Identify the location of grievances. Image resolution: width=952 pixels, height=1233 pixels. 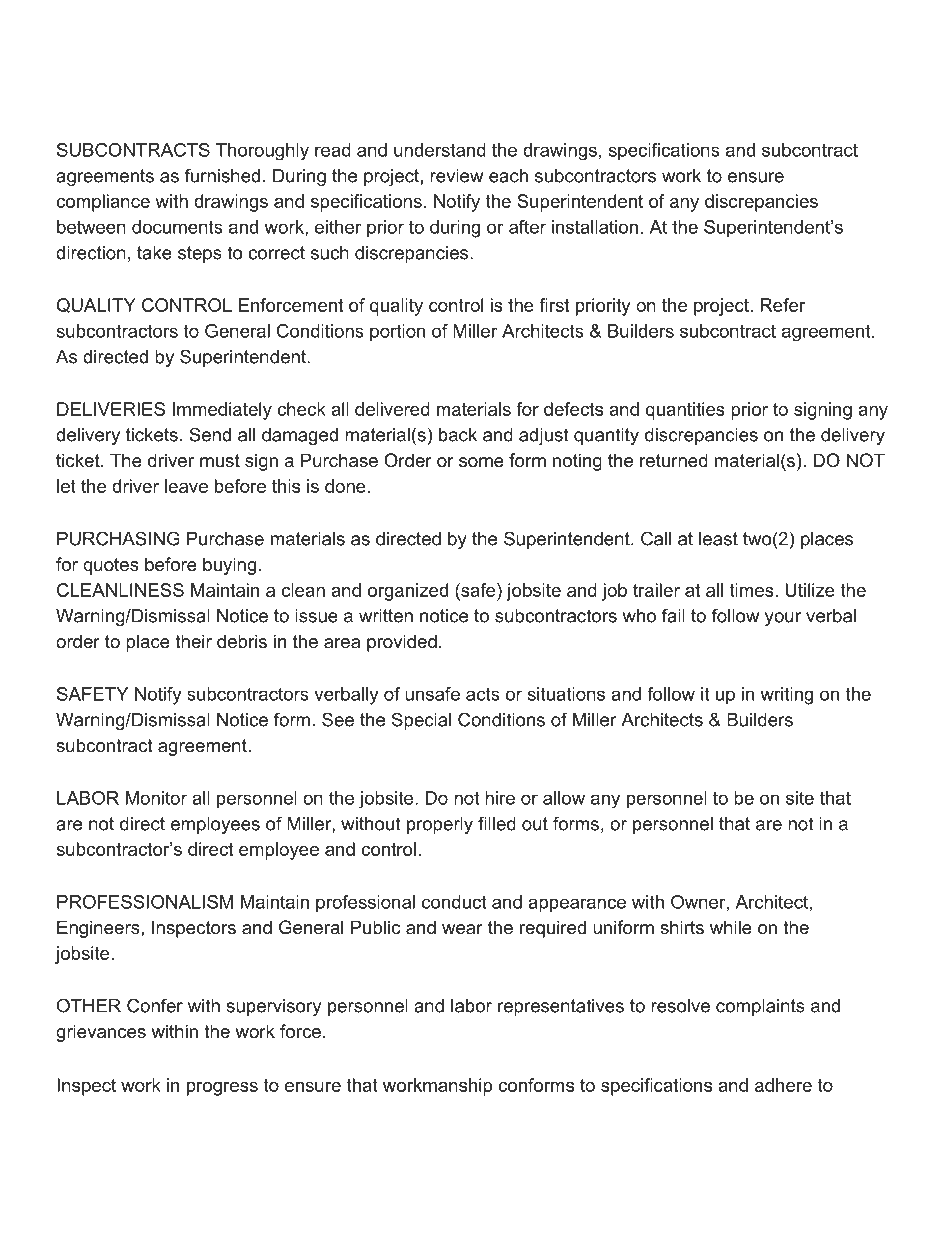
(101, 1033).
